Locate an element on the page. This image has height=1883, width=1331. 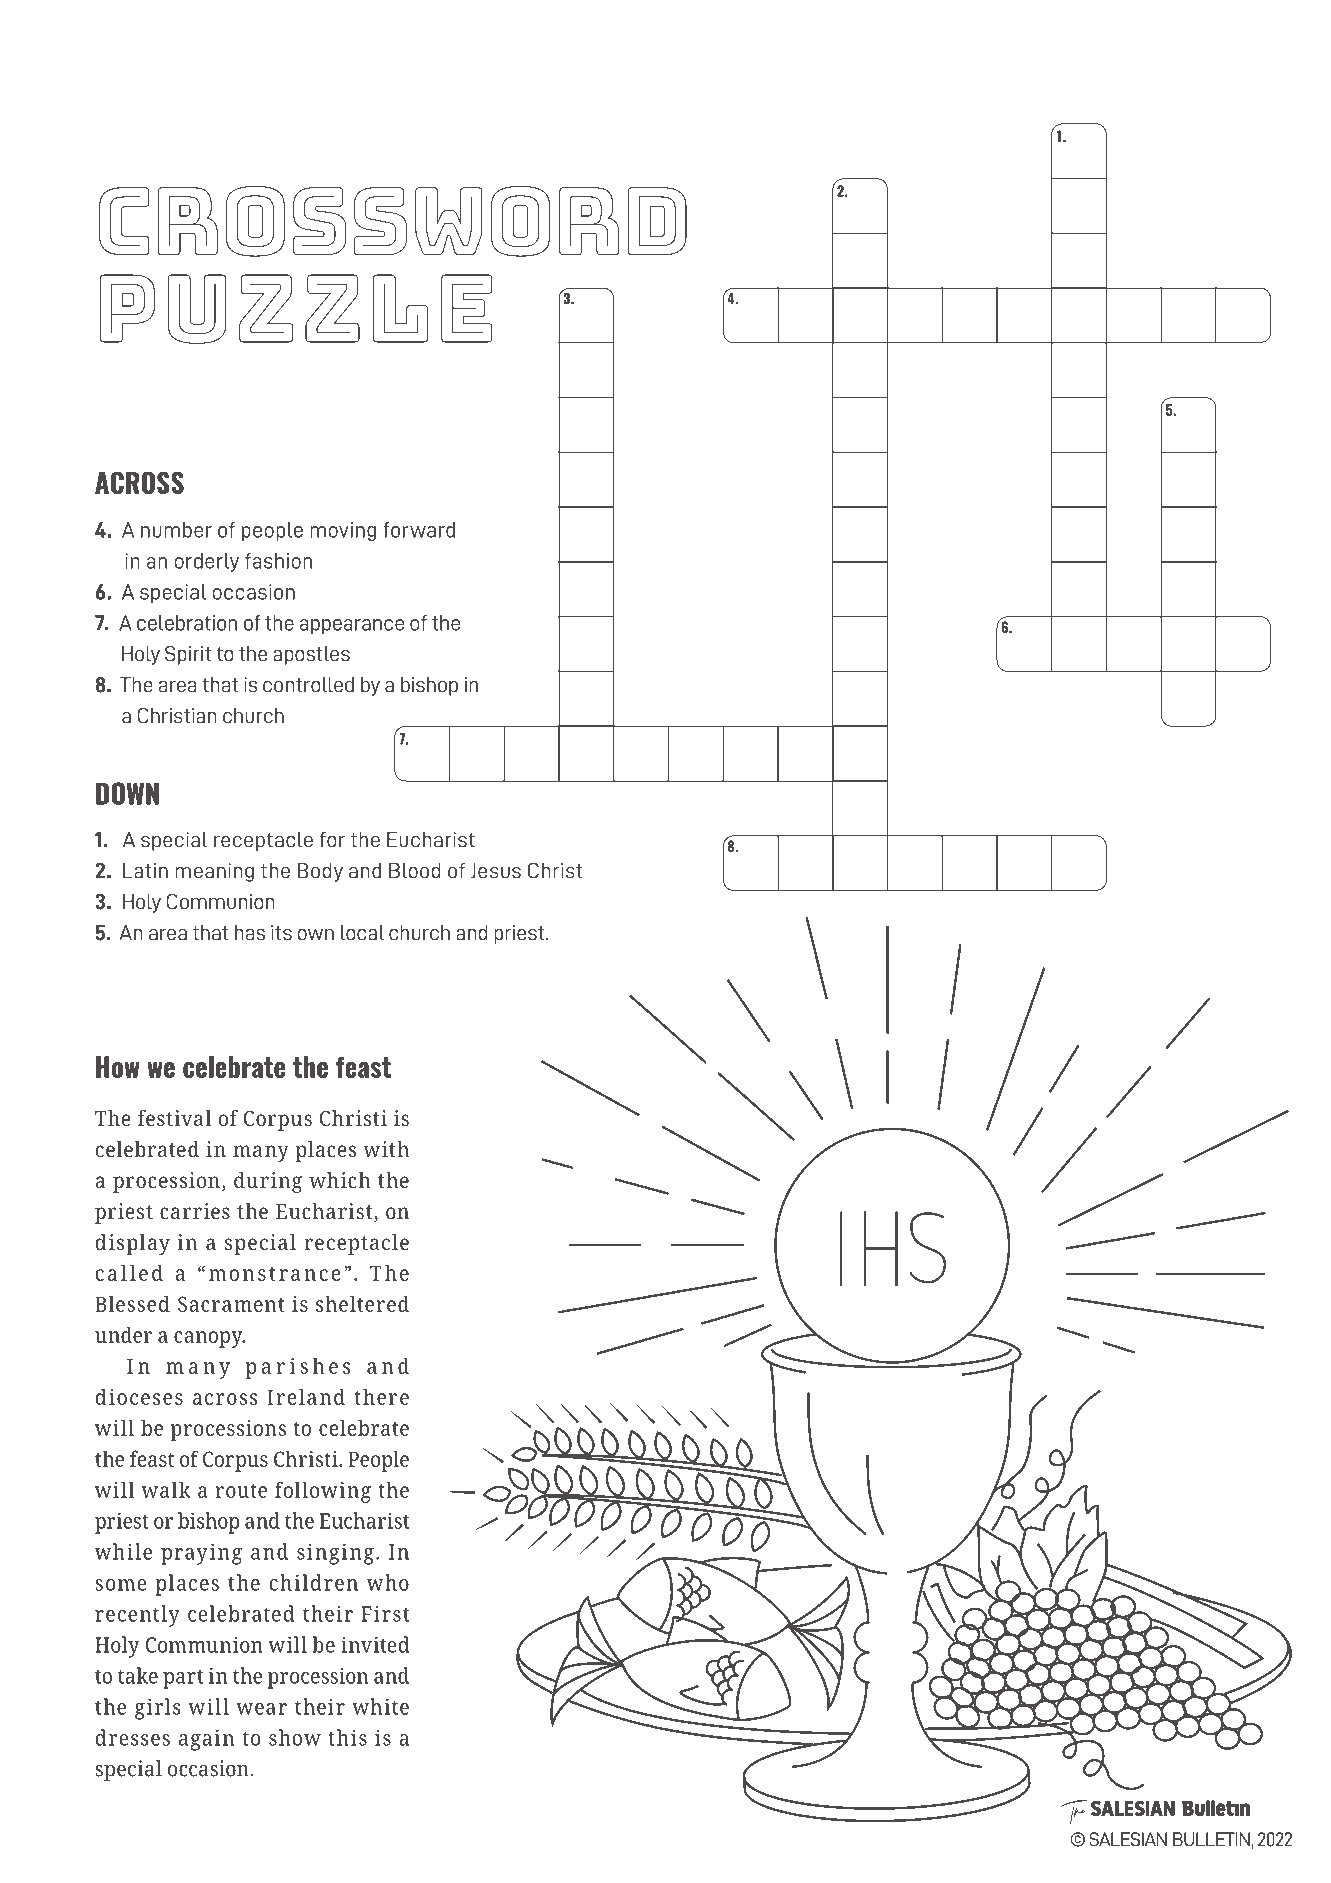
DOWN is located at coordinates (127, 793).
